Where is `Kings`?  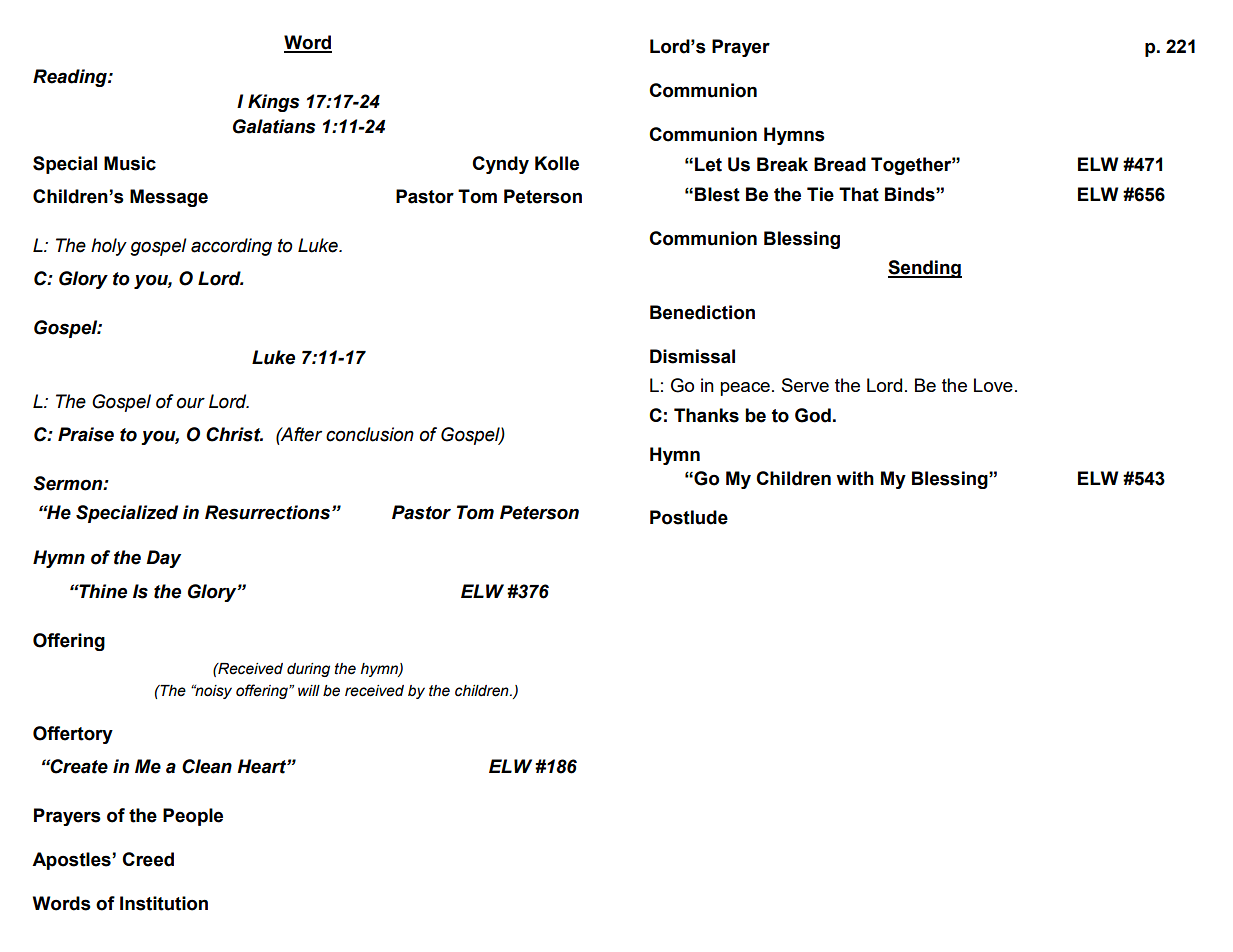
Kings is located at coordinates (274, 103).
